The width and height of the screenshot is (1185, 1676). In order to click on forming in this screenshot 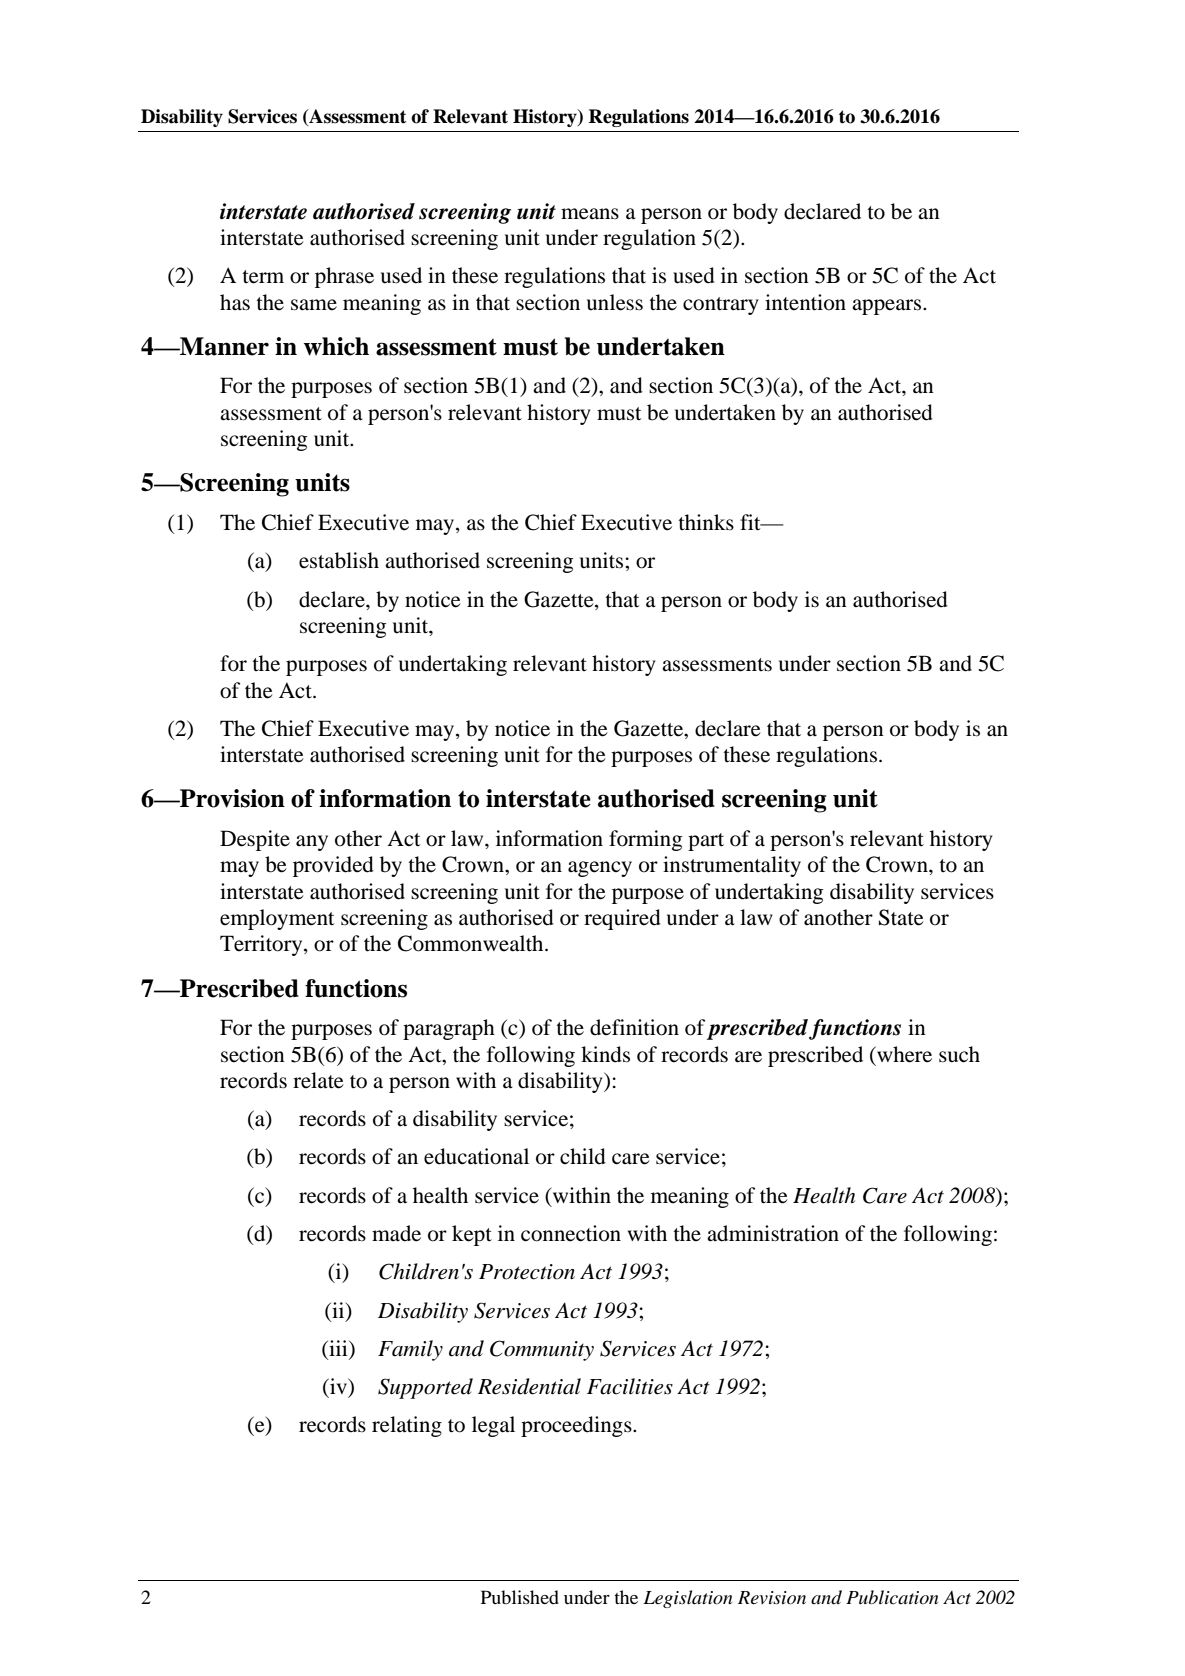, I will do `click(645, 840)`.
